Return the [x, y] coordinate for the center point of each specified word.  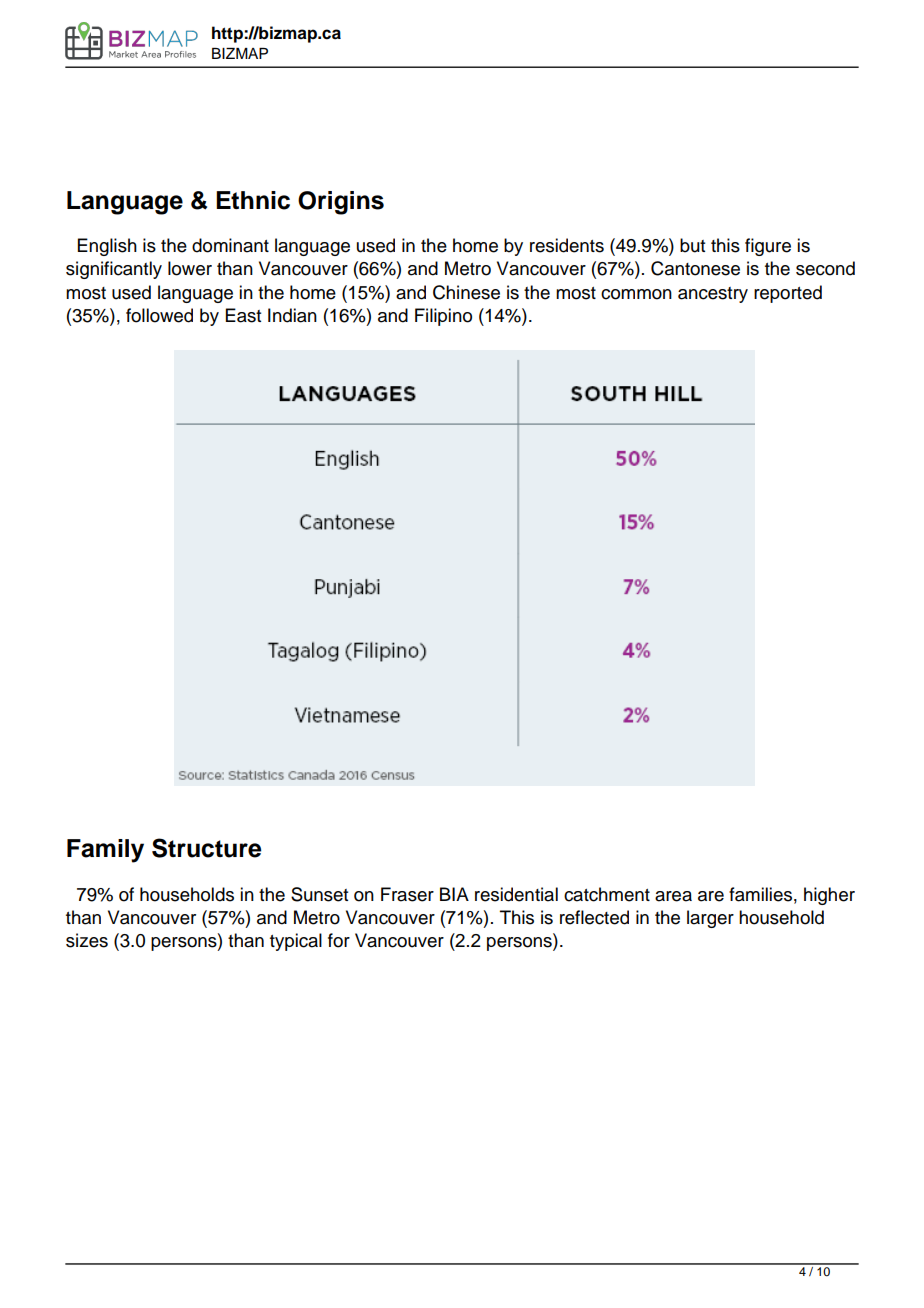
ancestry [713, 295]
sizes [87, 940]
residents [567, 245]
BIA [454, 894]
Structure [206, 848]
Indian [292, 315]
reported [788, 294]
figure [768, 247]
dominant [230, 245]
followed [159, 315]
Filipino [443, 317]
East [243, 315]
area [673, 896]
